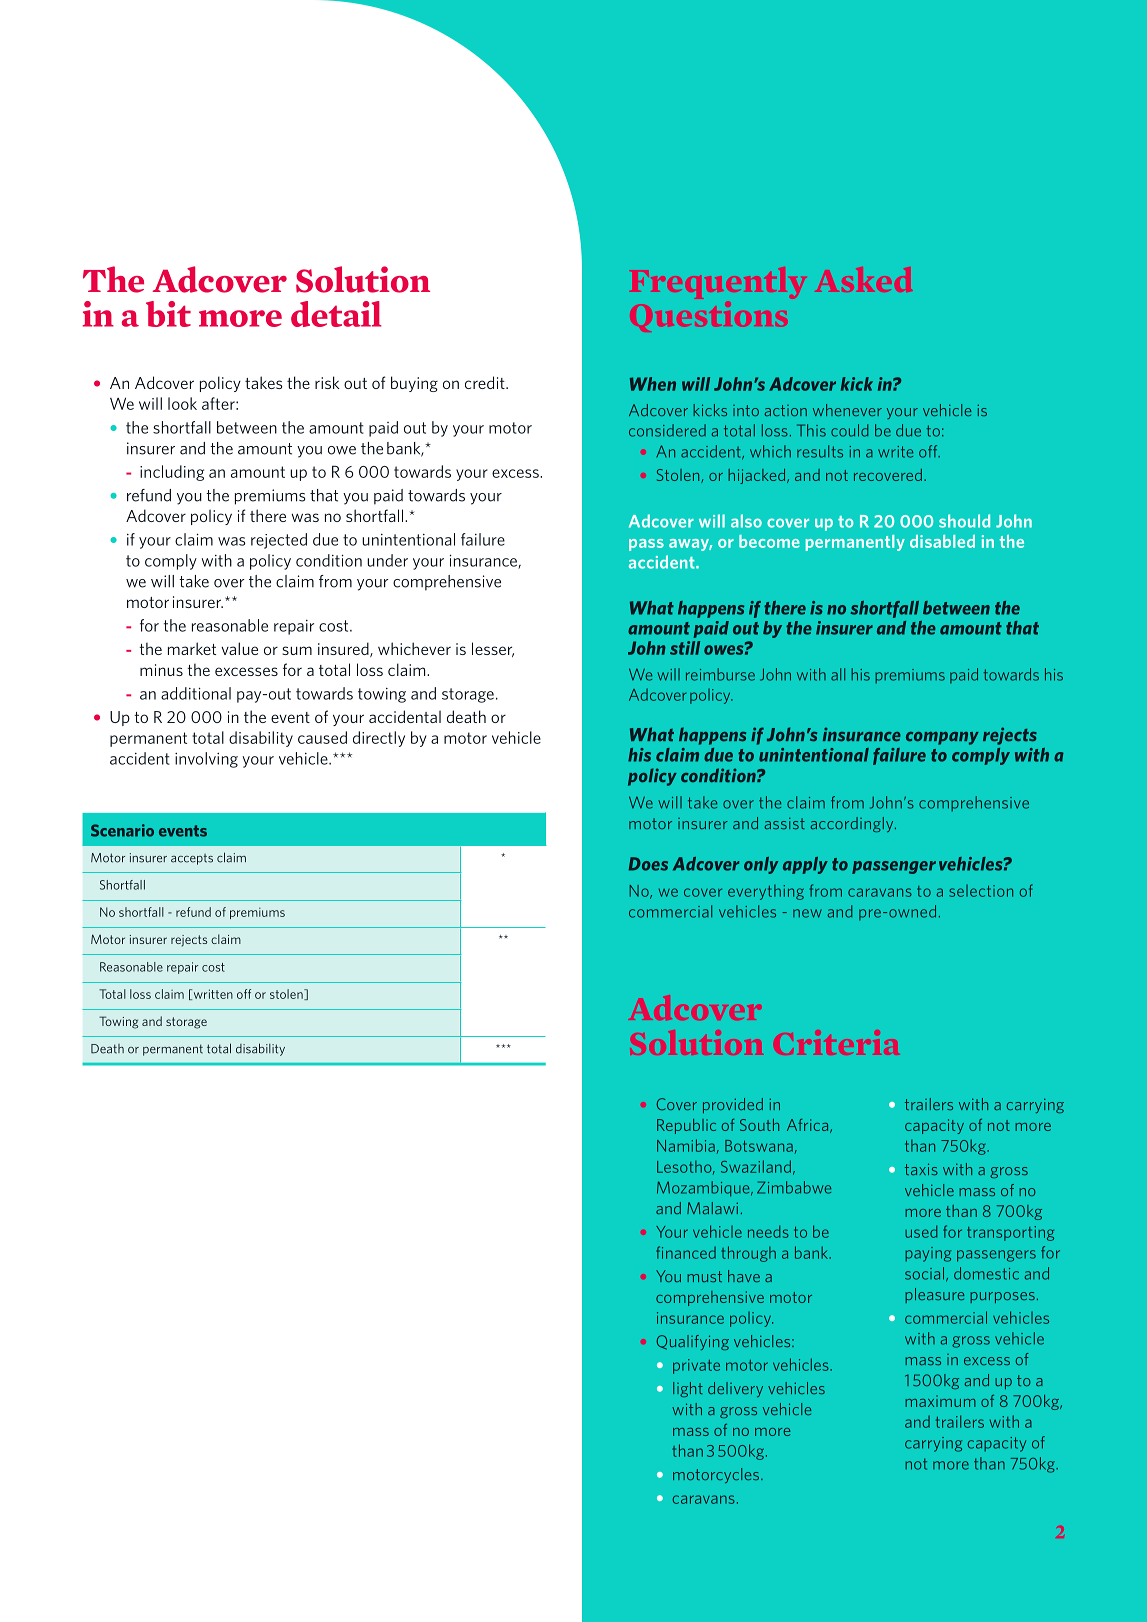 The height and width of the screenshot is (1622, 1147). Describe the element at coordinates (696, 1366) in the screenshot. I see `private` at that location.
